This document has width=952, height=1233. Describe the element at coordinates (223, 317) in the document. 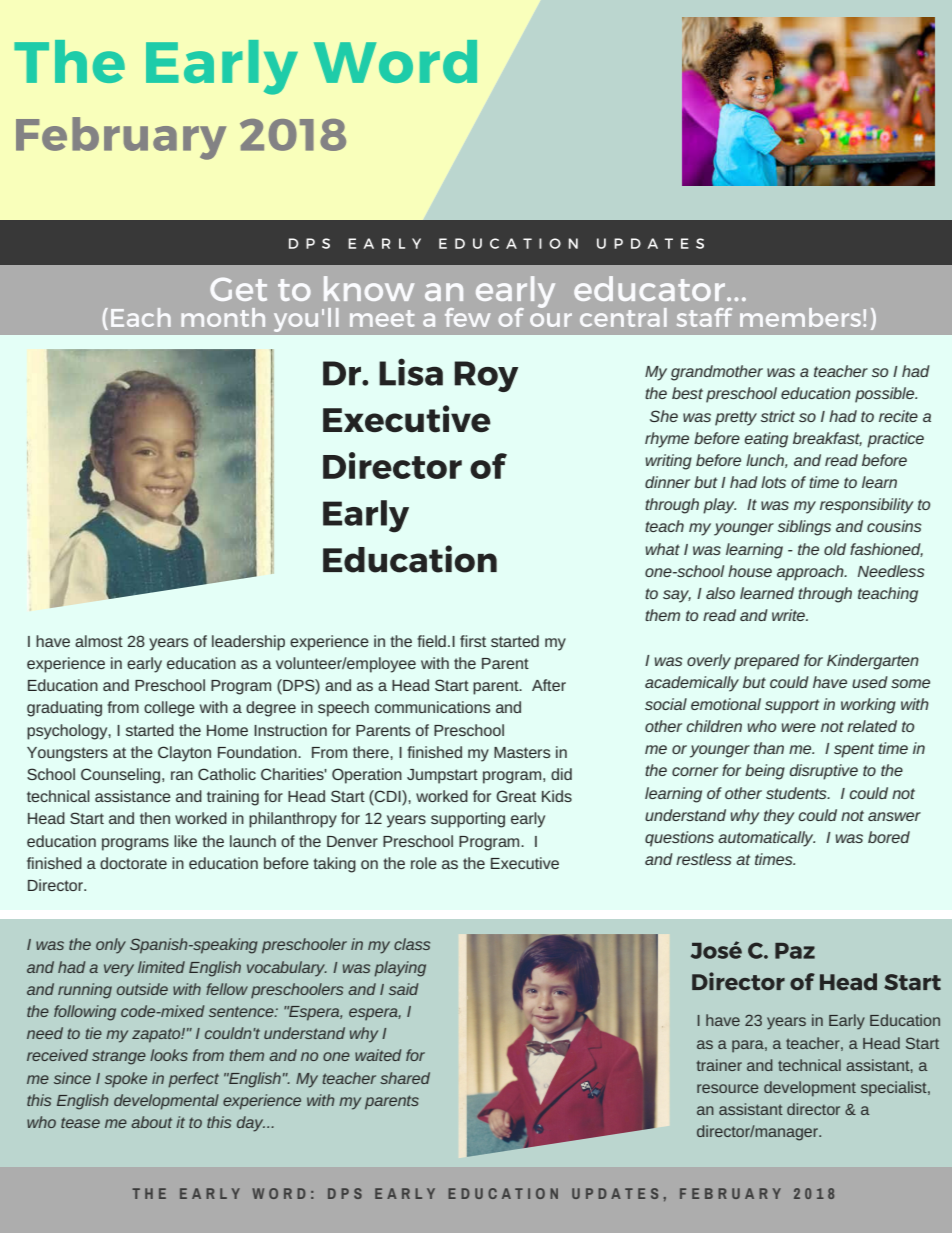

I see `month` at that location.
